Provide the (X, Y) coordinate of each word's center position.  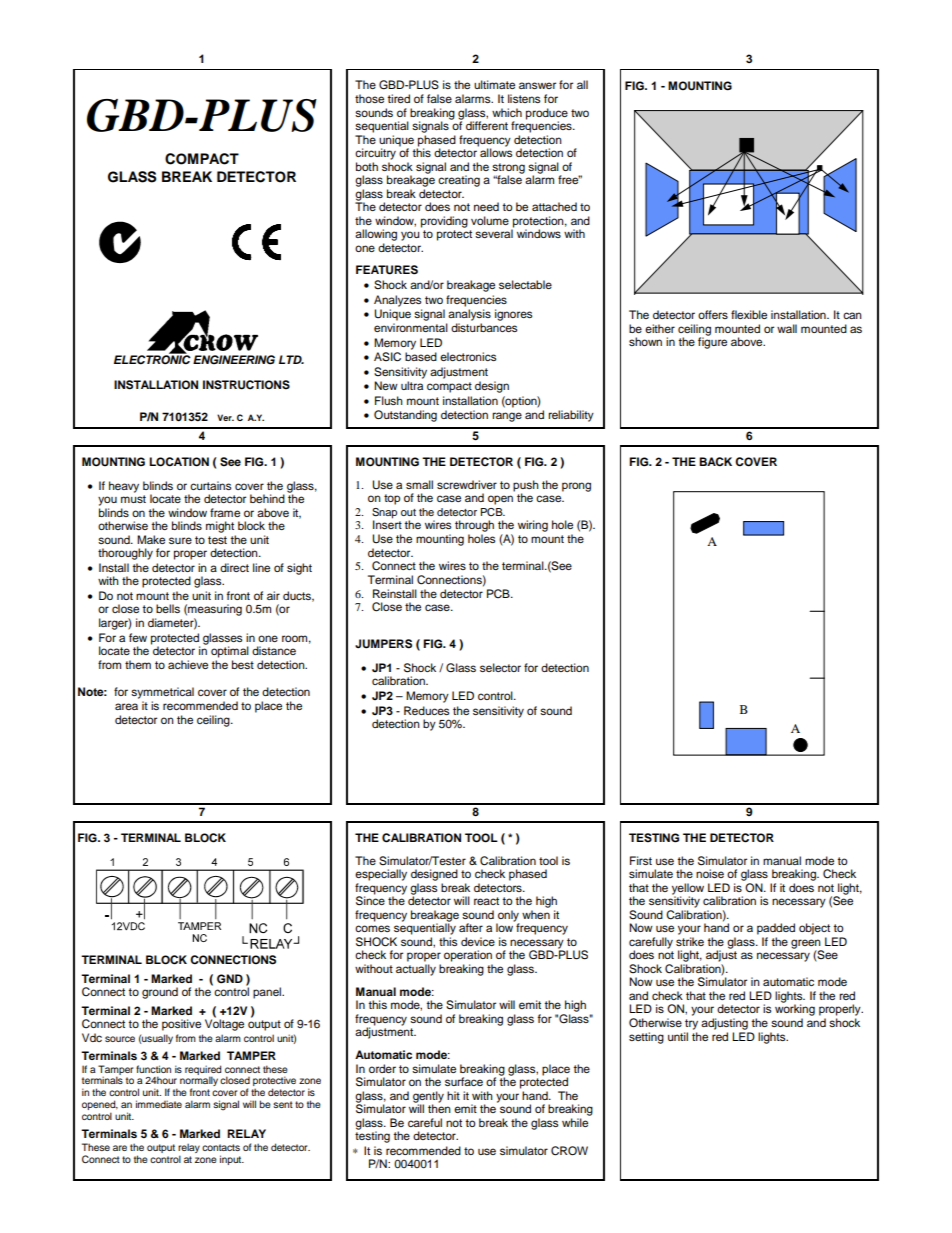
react (486, 901)
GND (230, 979)
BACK (715, 462)
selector (500, 667)
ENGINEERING (234, 360)
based (421, 356)
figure (712, 342)
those (369, 98)
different (487, 125)
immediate (159, 1104)
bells (168, 608)
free (569, 179)
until (678, 1036)
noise (710, 873)
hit (453, 1095)
